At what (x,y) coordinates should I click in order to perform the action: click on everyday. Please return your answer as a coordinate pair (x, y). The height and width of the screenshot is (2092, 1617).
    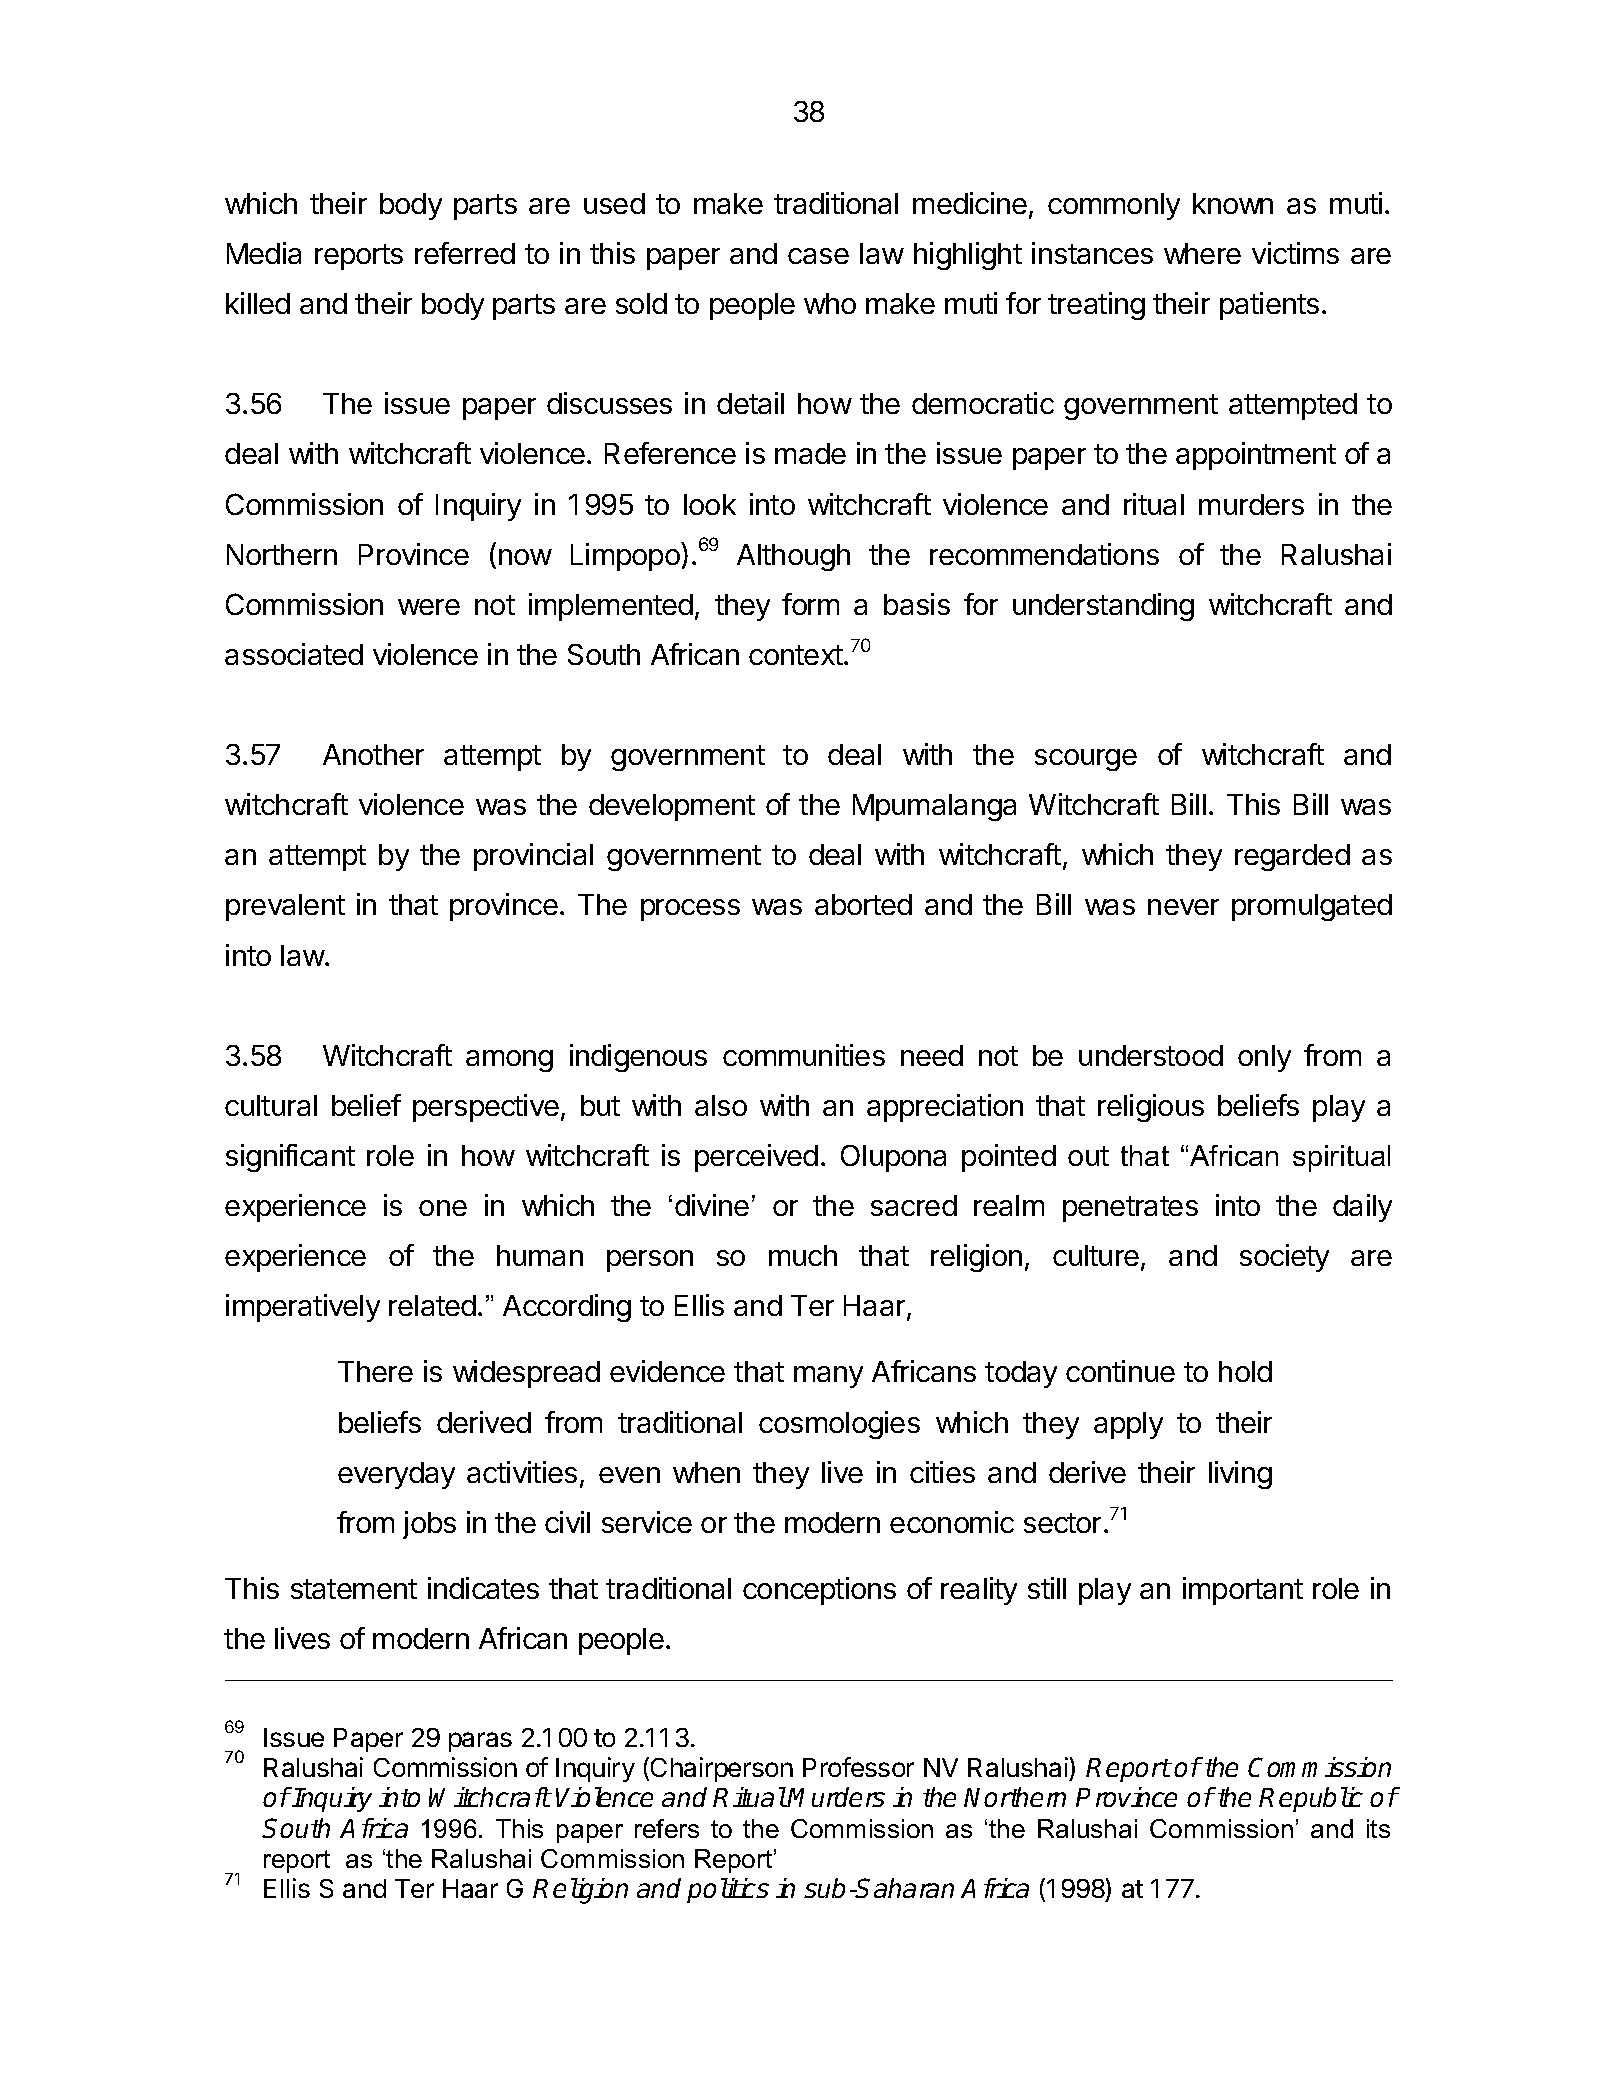
    Looking at the image, I should click on (396, 1475).
